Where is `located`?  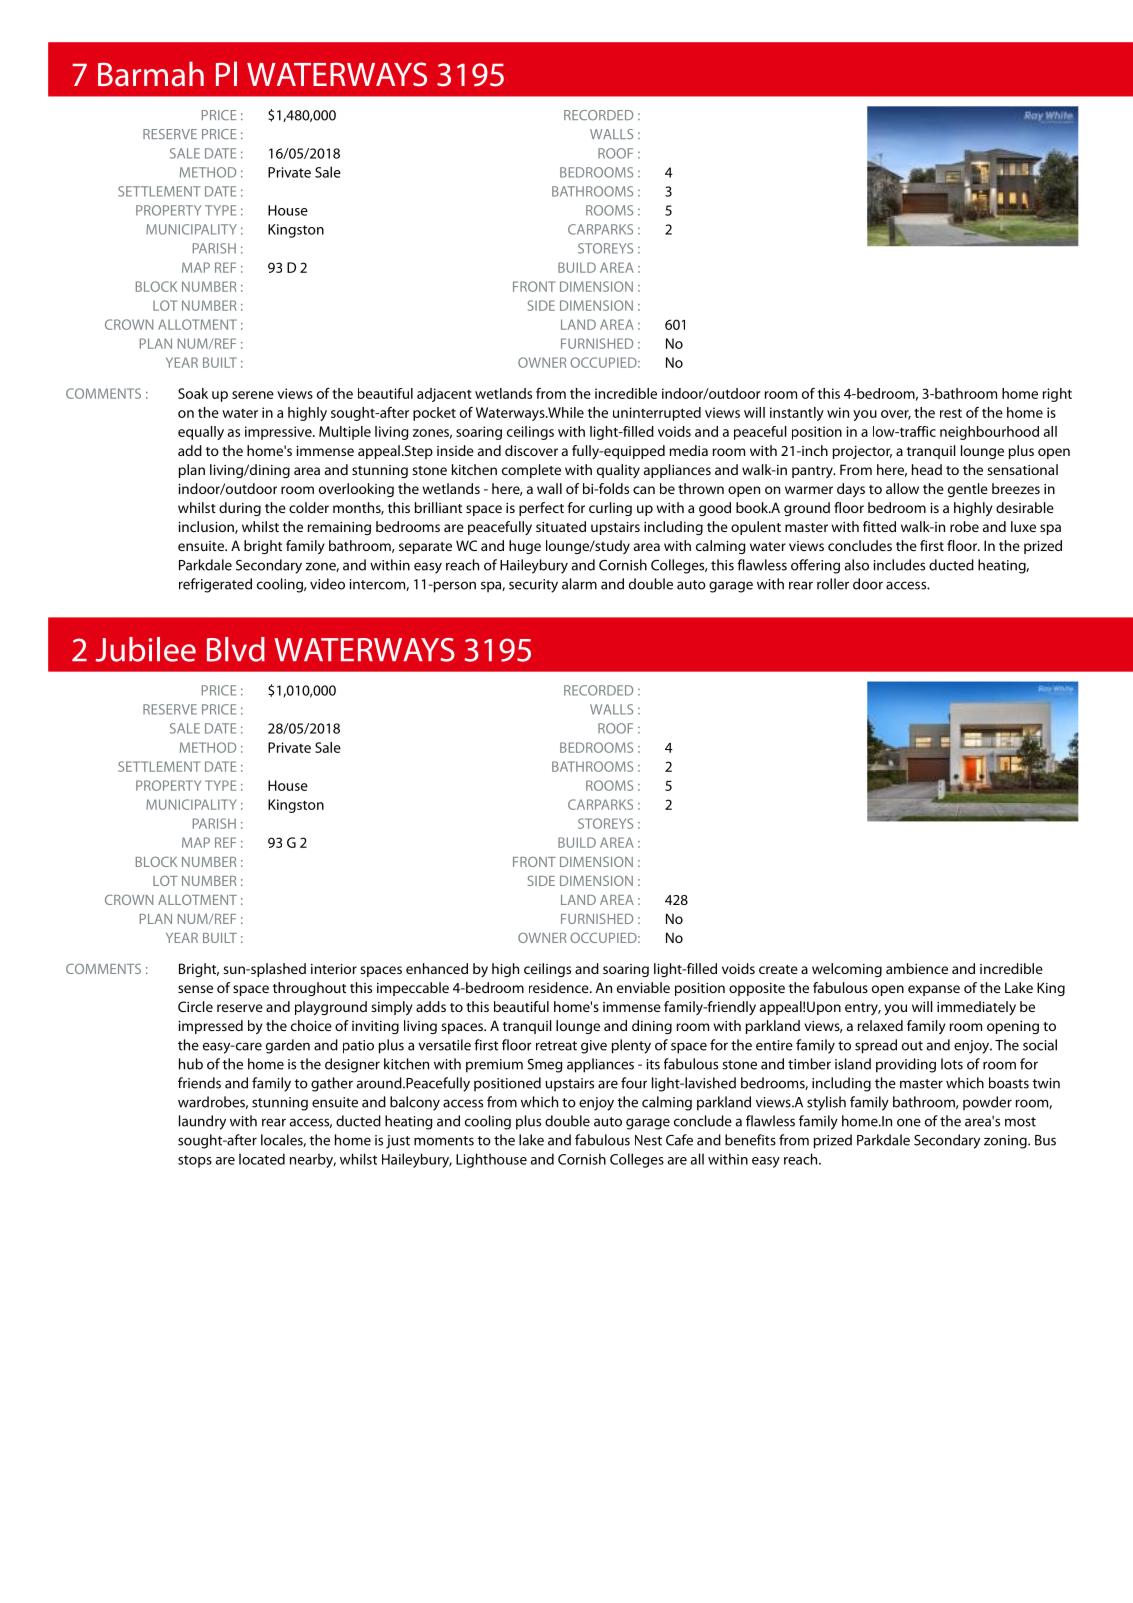 located is located at coordinates (262, 1159).
